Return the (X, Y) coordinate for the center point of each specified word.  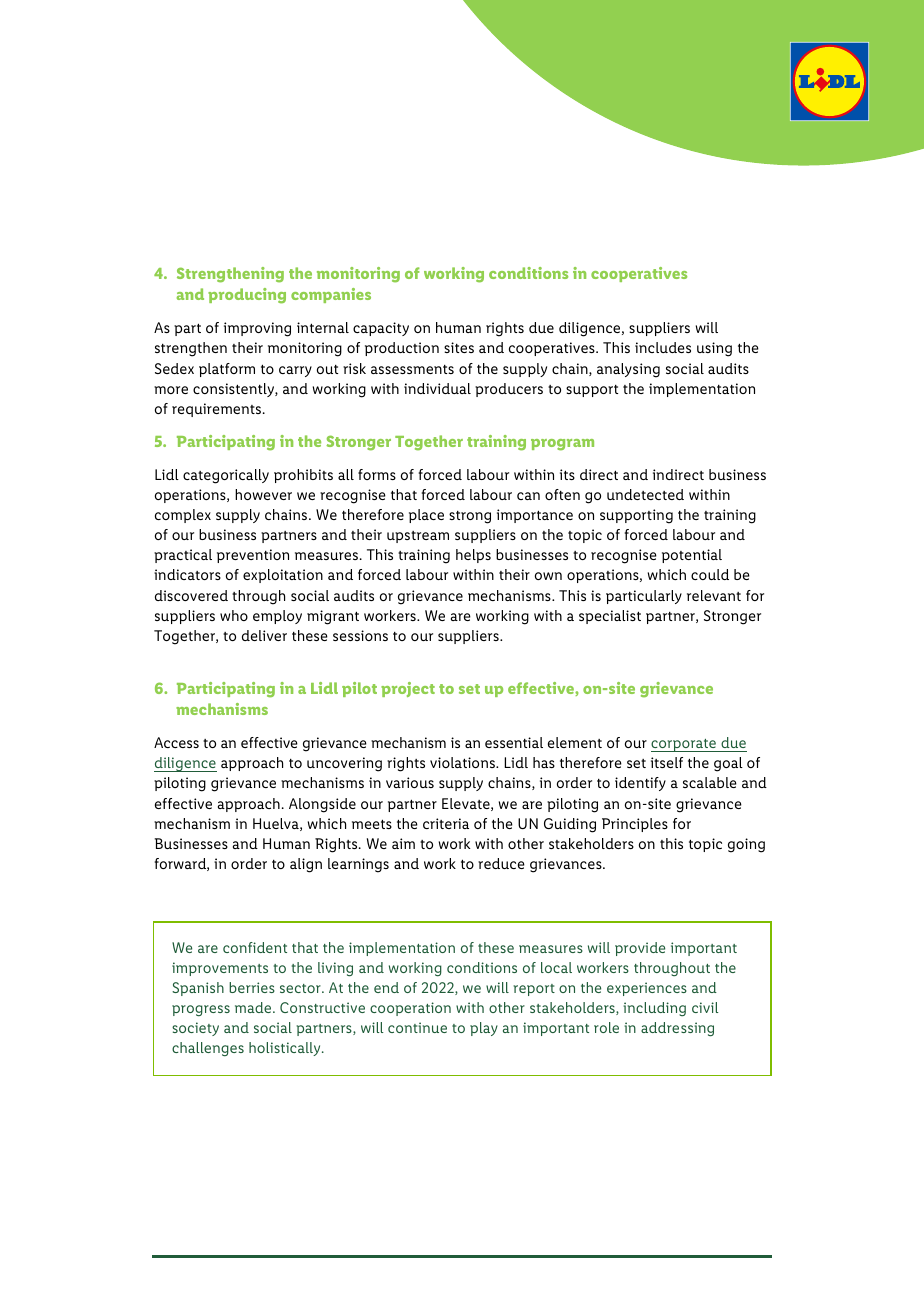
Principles (635, 825)
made (254, 1007)
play (484, 1029)
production (402, 349)
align (306, 865)
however (263, 494)
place (426, 516)
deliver (264, 635)
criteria (446, 823)
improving (257, 329)
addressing (677, 1029)
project (408, 689)
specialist (610, 617)
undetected (645, 494)
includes (663, 347)
